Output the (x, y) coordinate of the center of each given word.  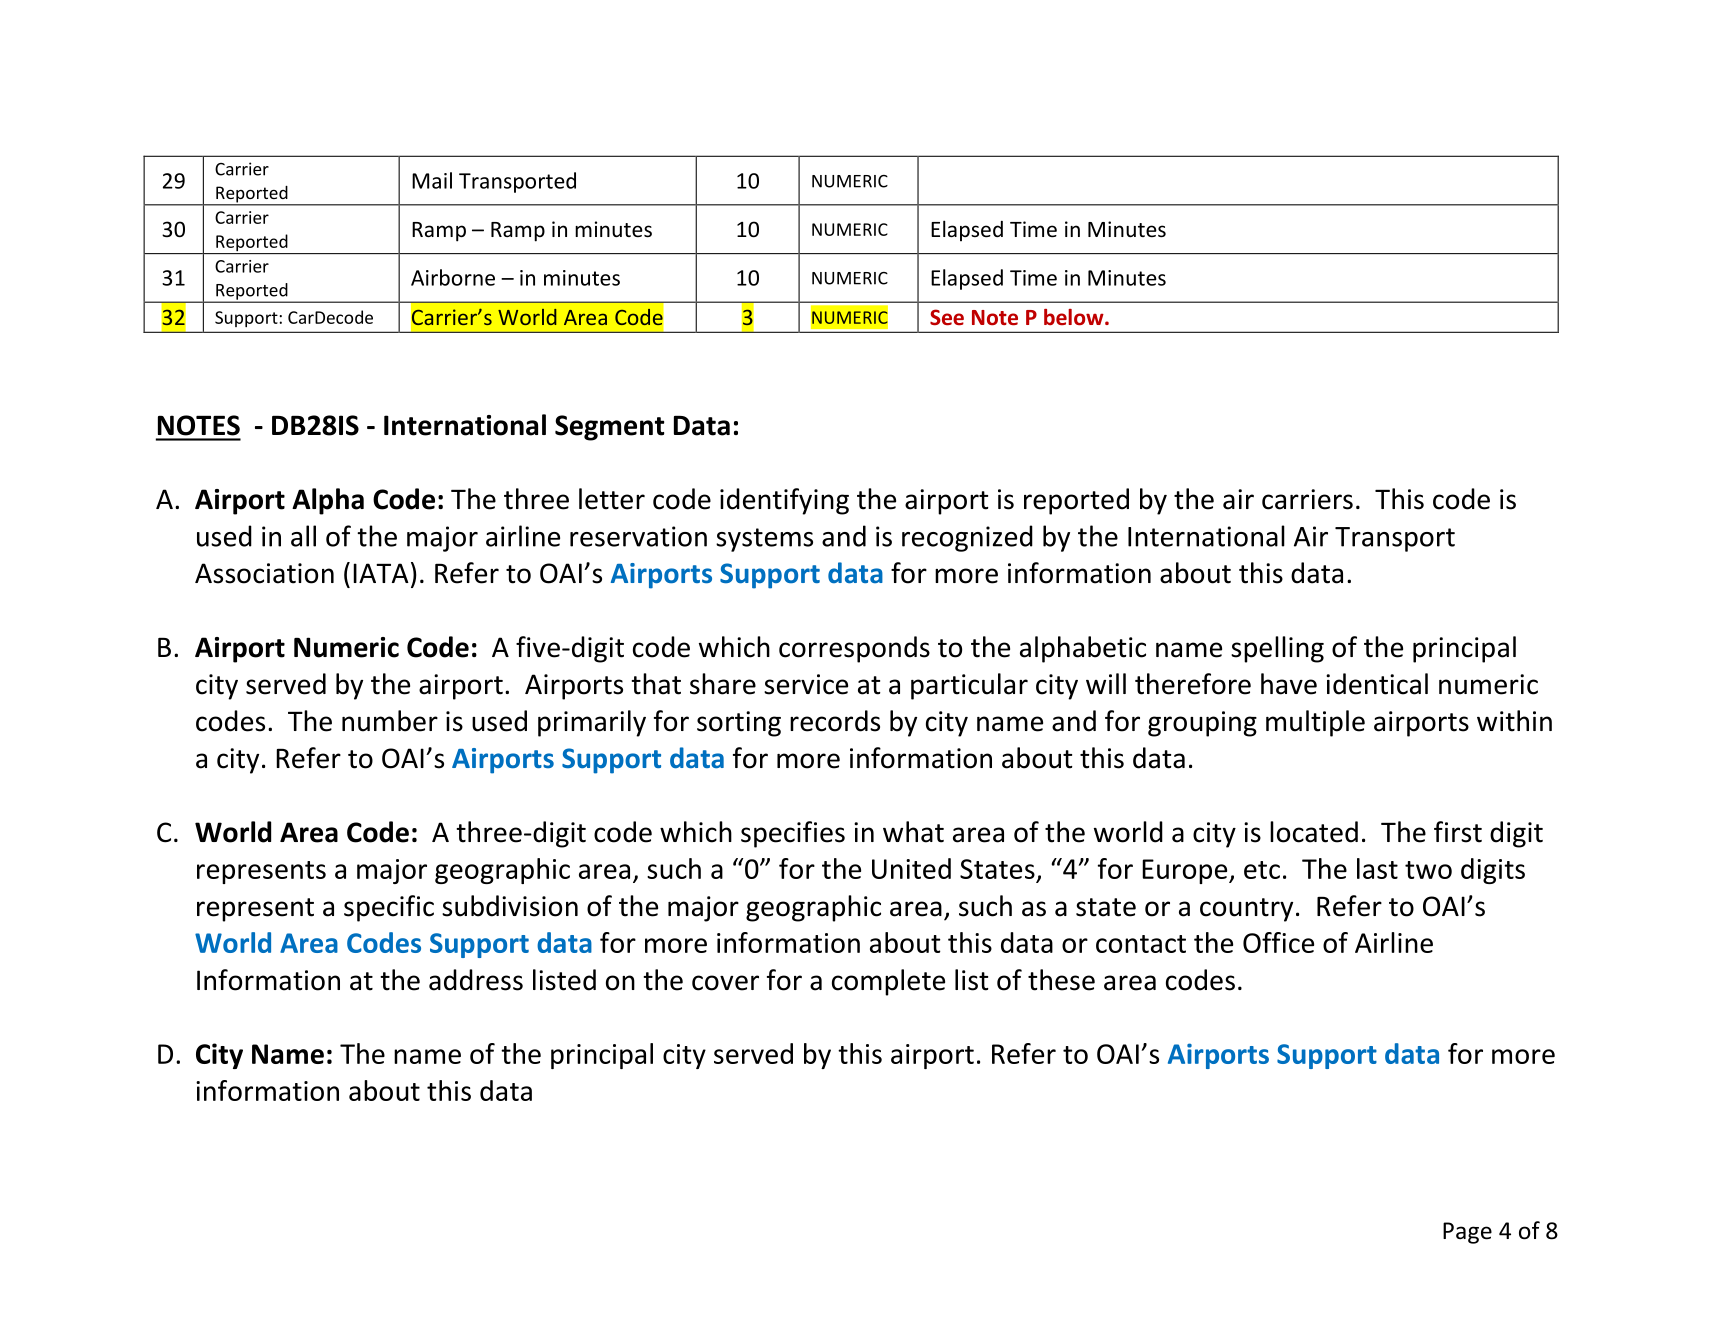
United (911, 868)
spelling (1277, 649)
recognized (967, 538)
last (1377, 868)
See (947, 317)
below (1075, 317)
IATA (381, 573)
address (476, 980)
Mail (432, 180)
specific (389, 908)
